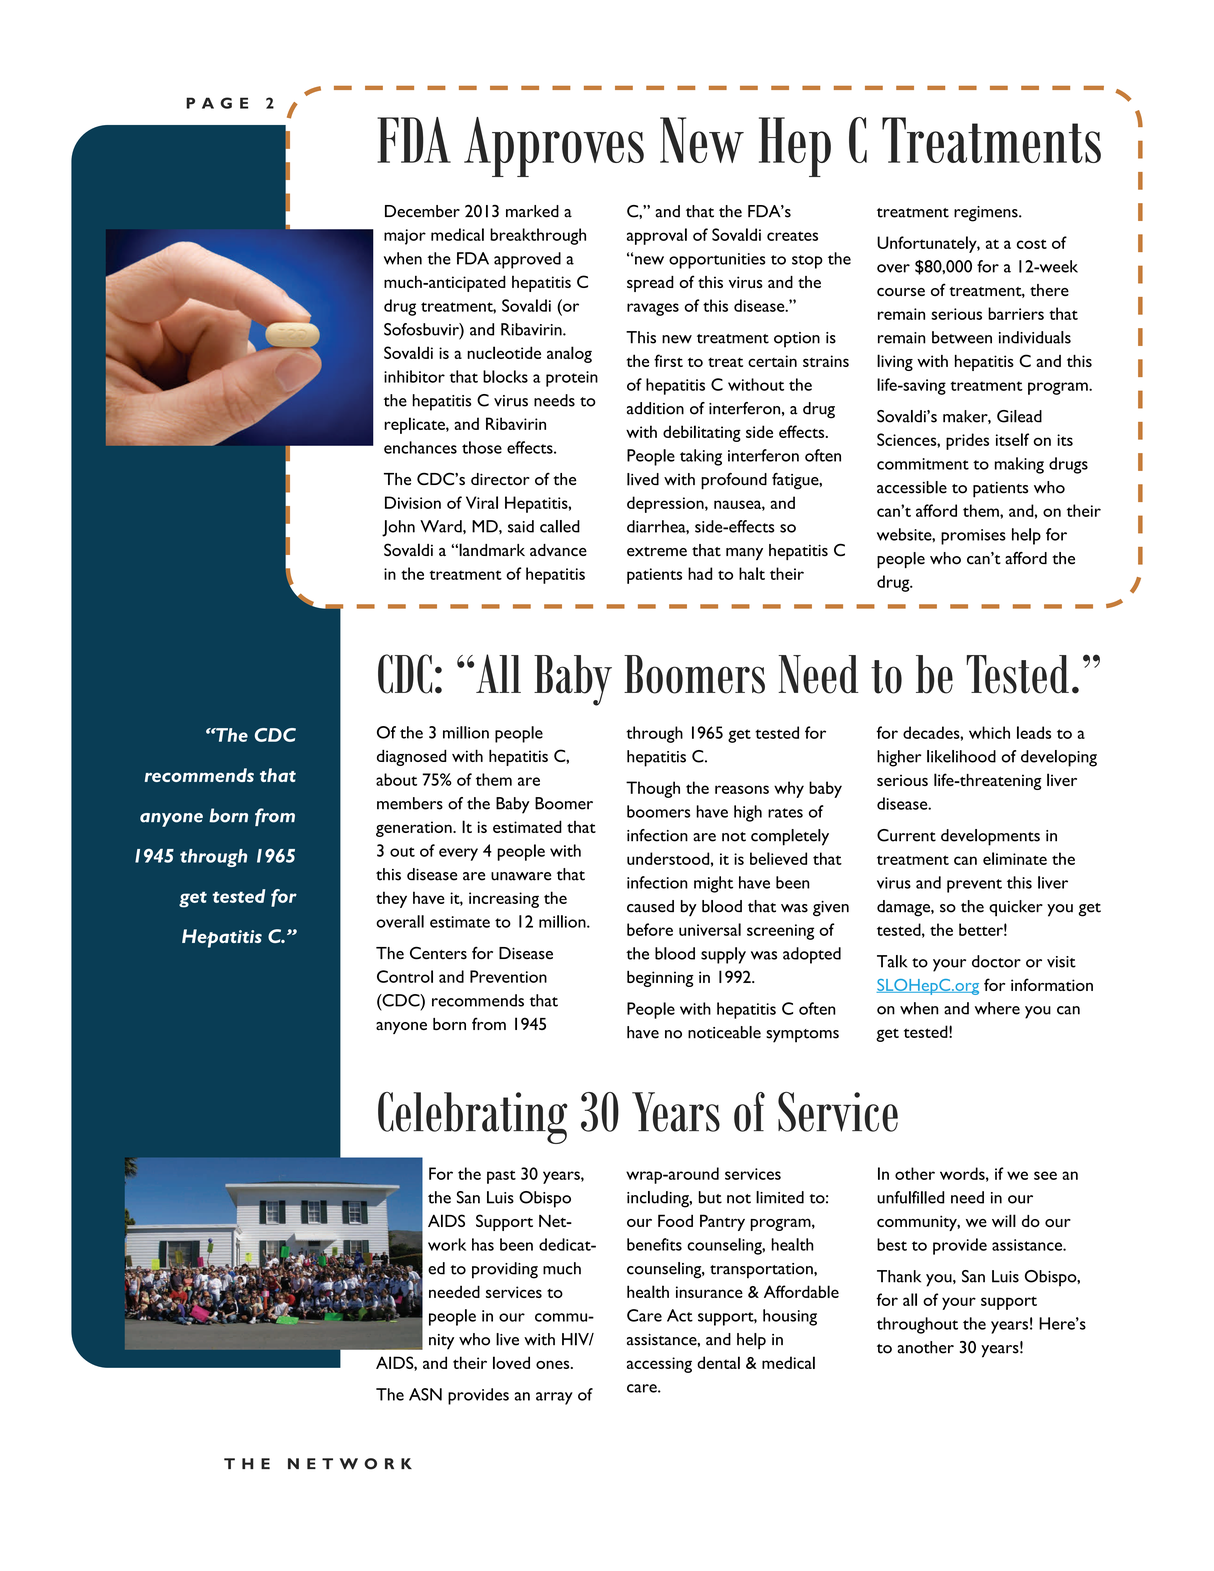  Describe the element at coordinates (396, 779) in the screenshot. I see `about` at that location.
